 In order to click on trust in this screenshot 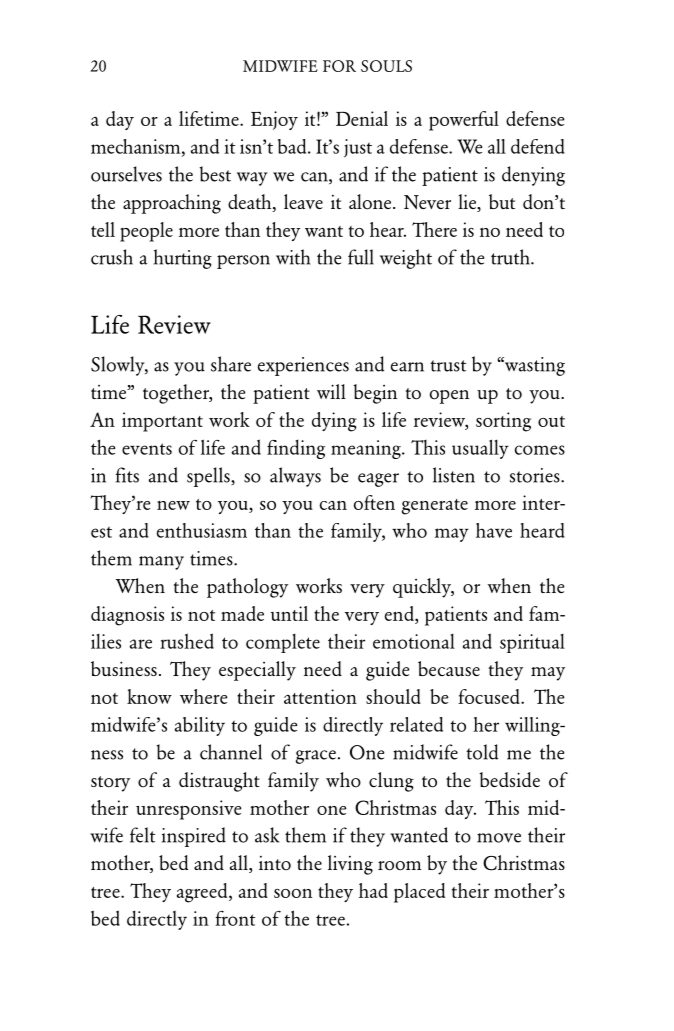, I will do `click(448, 366)`.
